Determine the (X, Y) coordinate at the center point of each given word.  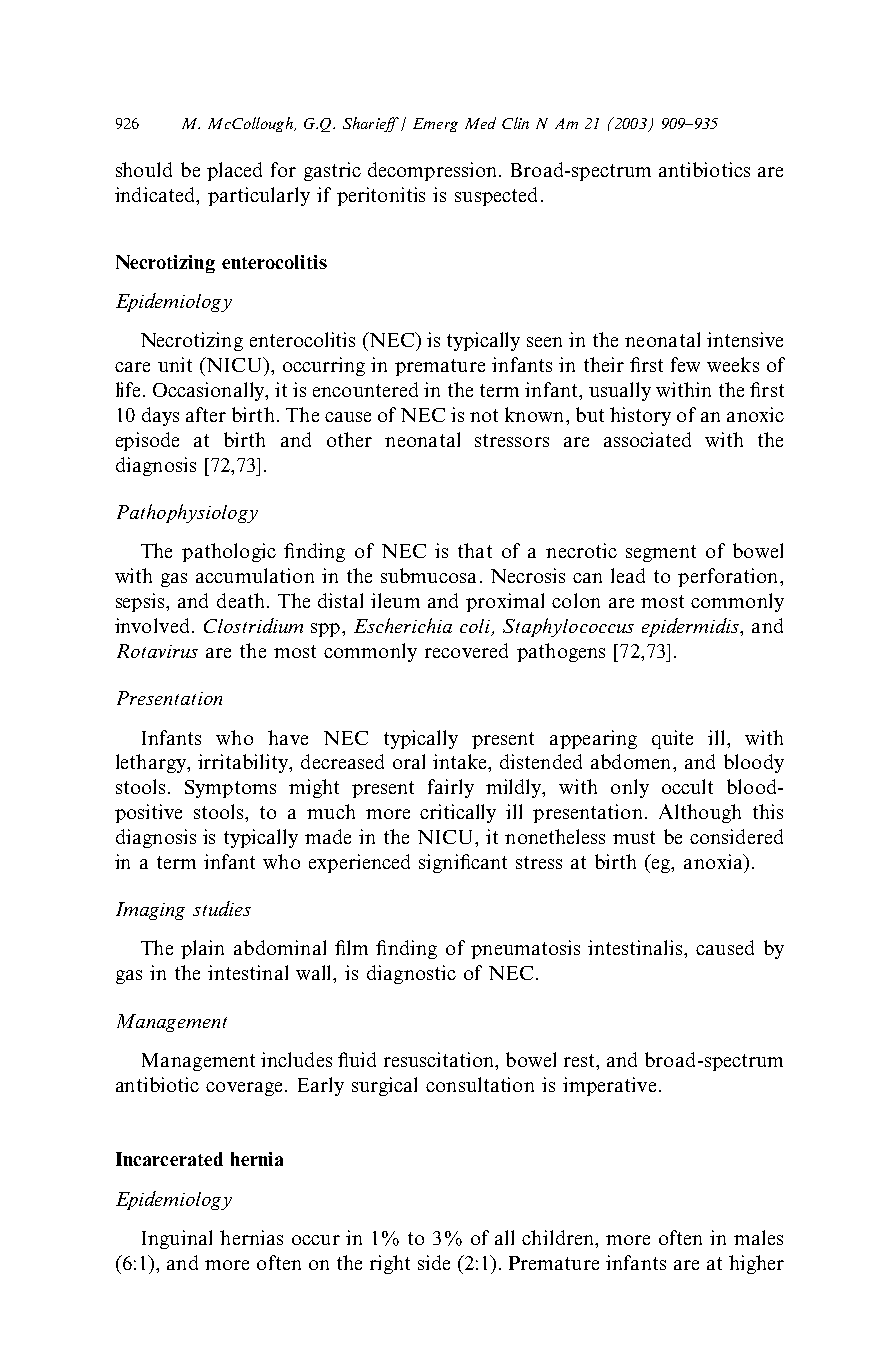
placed (234, 171)
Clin (515, 123)
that (475, 550)
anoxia (714, 861)
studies (222, 908)
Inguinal (177, 1239)
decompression (434, 171)
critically (458, 813)
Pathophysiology (187, 513)
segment (661, 553)
